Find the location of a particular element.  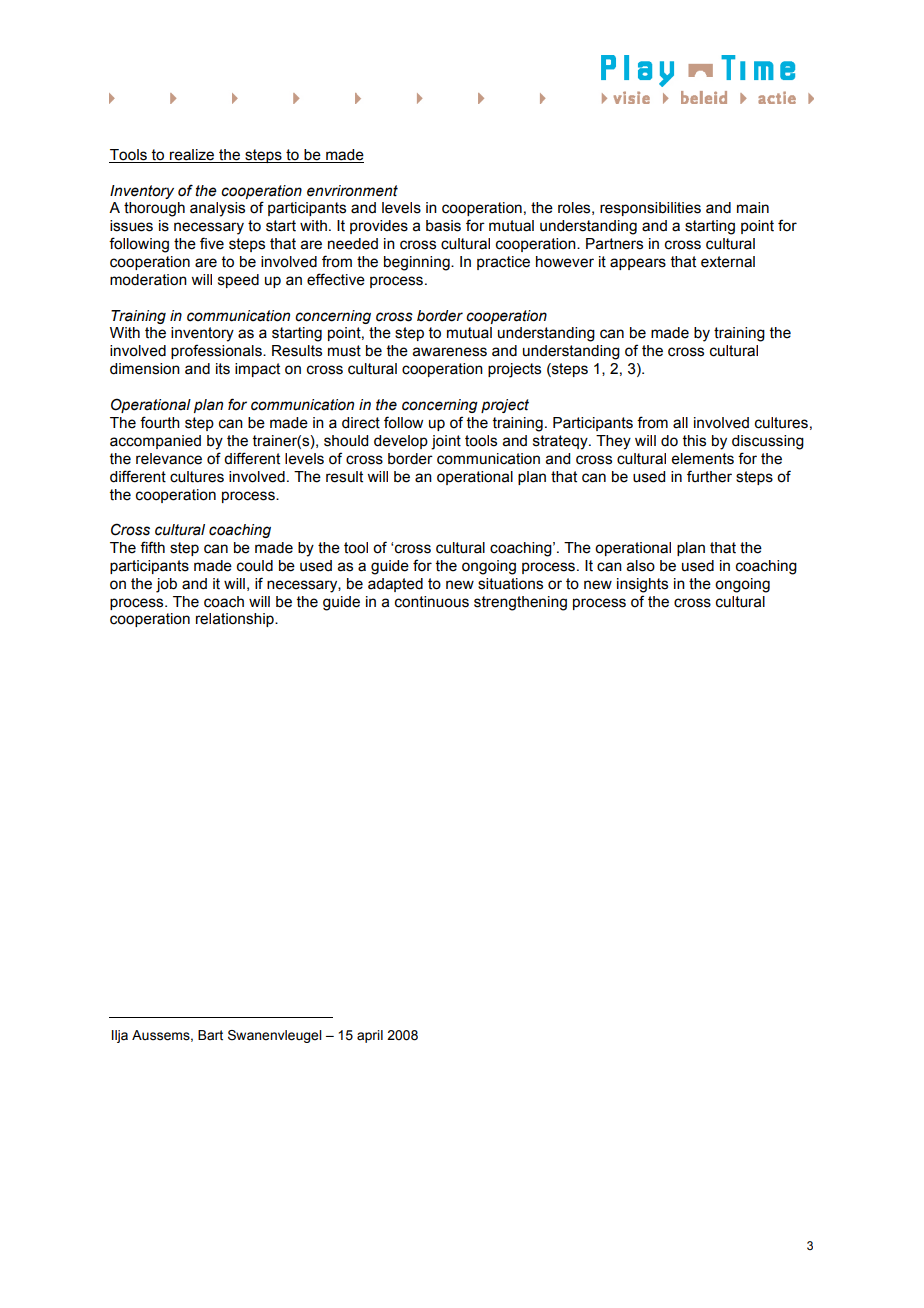

relationship is located at coordinates (236, 620).
